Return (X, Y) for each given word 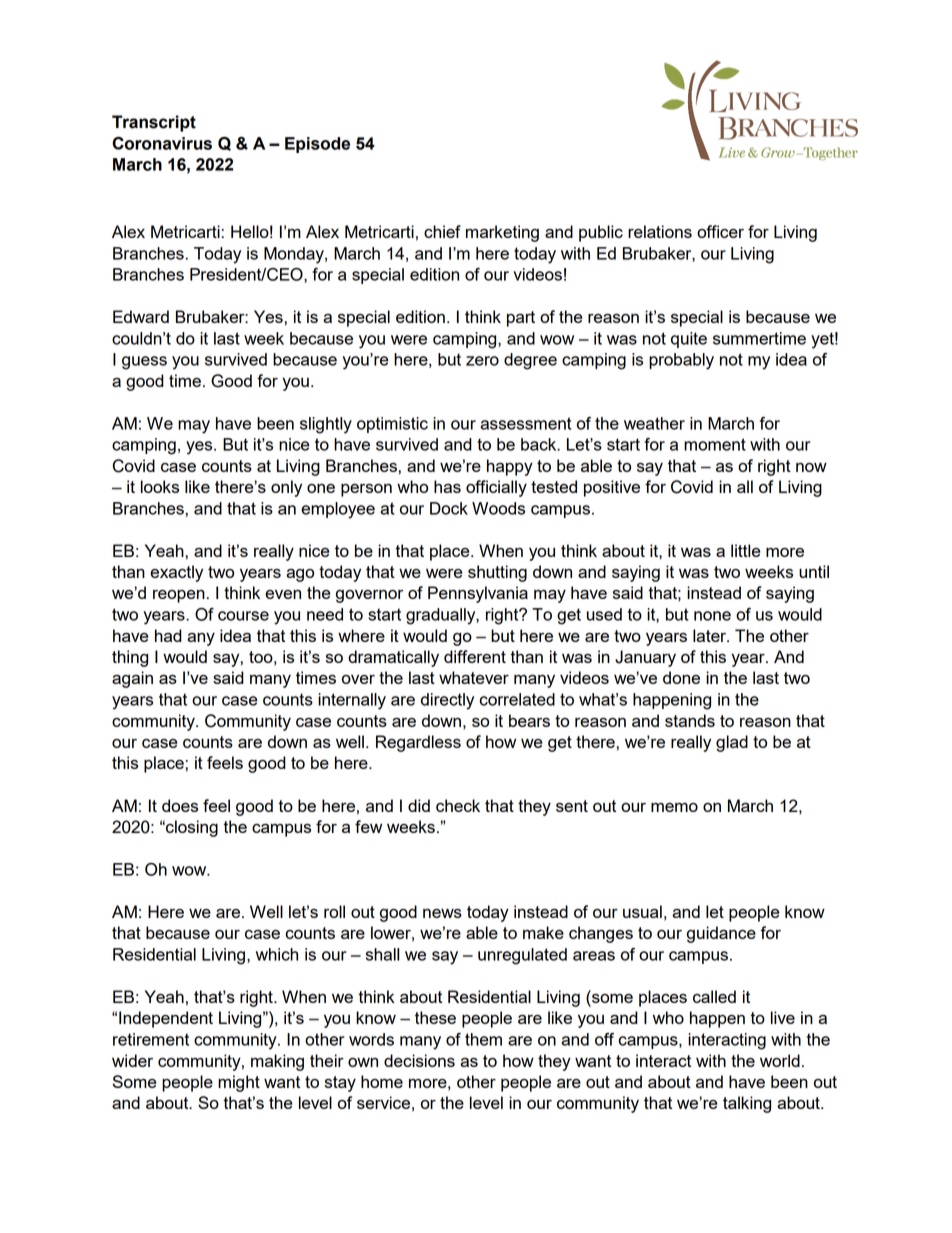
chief (442, 231)
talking (747, 1104)
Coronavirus (162, 143)
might (239, 1083)
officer (720, 231)
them (483, 1039)
